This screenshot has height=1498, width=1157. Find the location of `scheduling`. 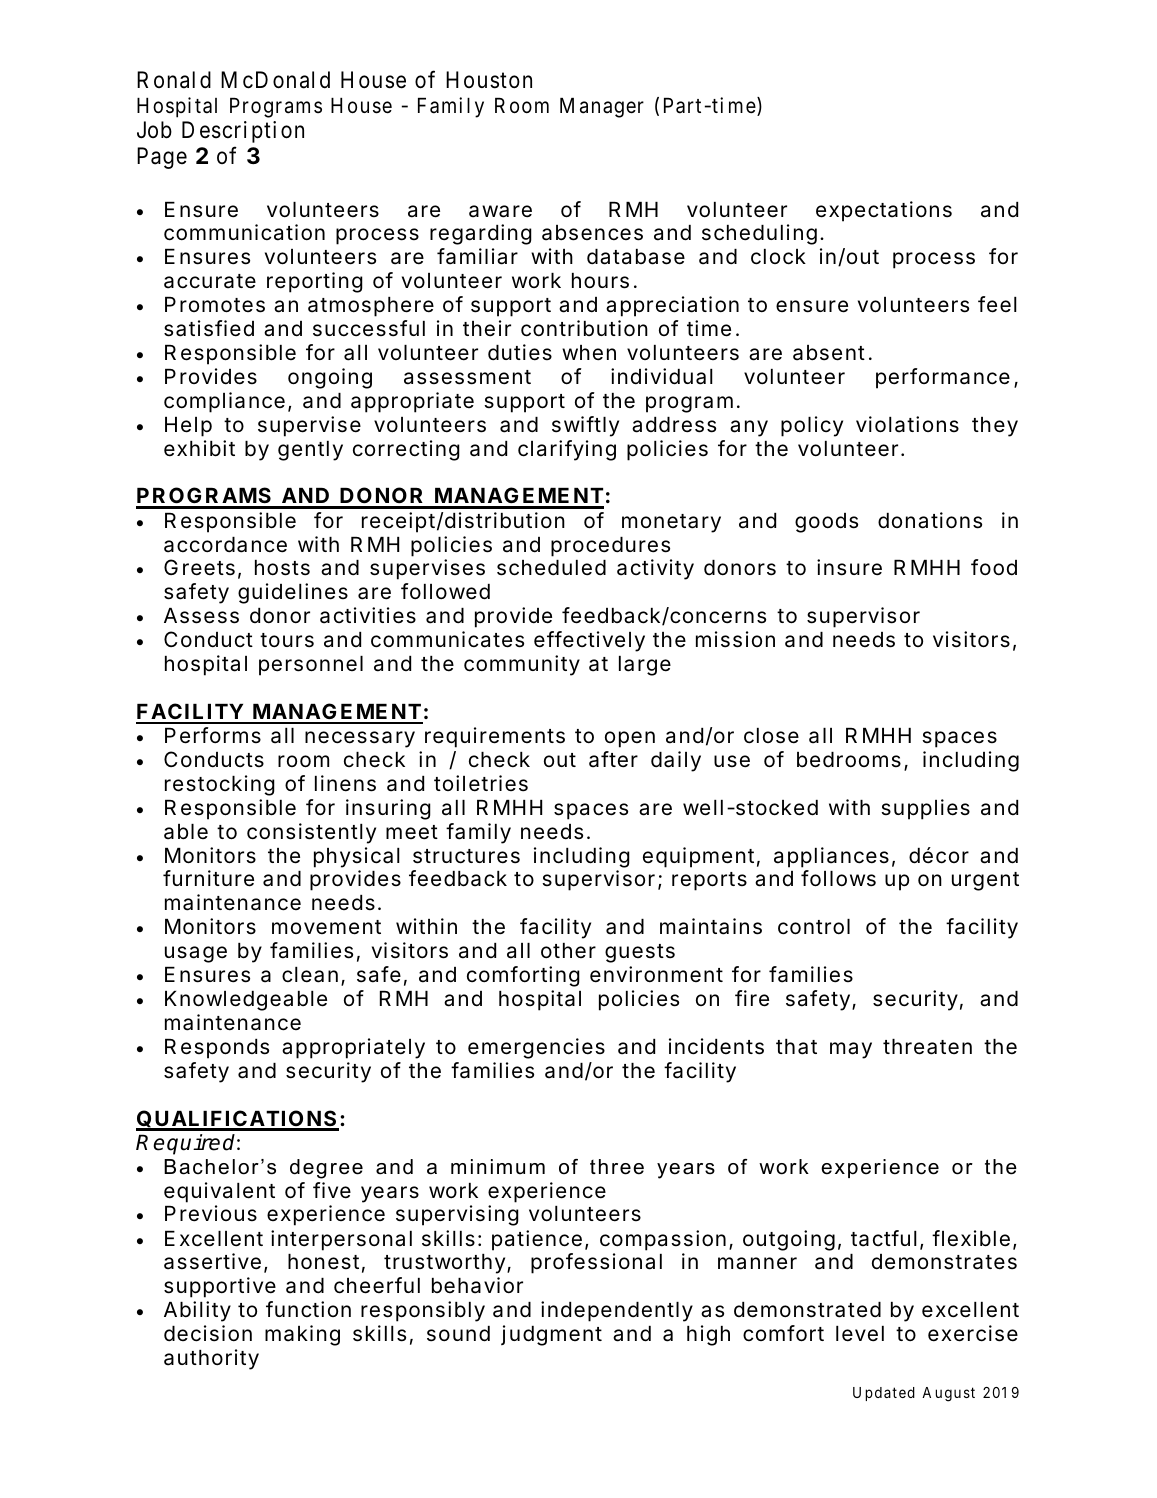

scheduling is located at coordinates (759, 234).
